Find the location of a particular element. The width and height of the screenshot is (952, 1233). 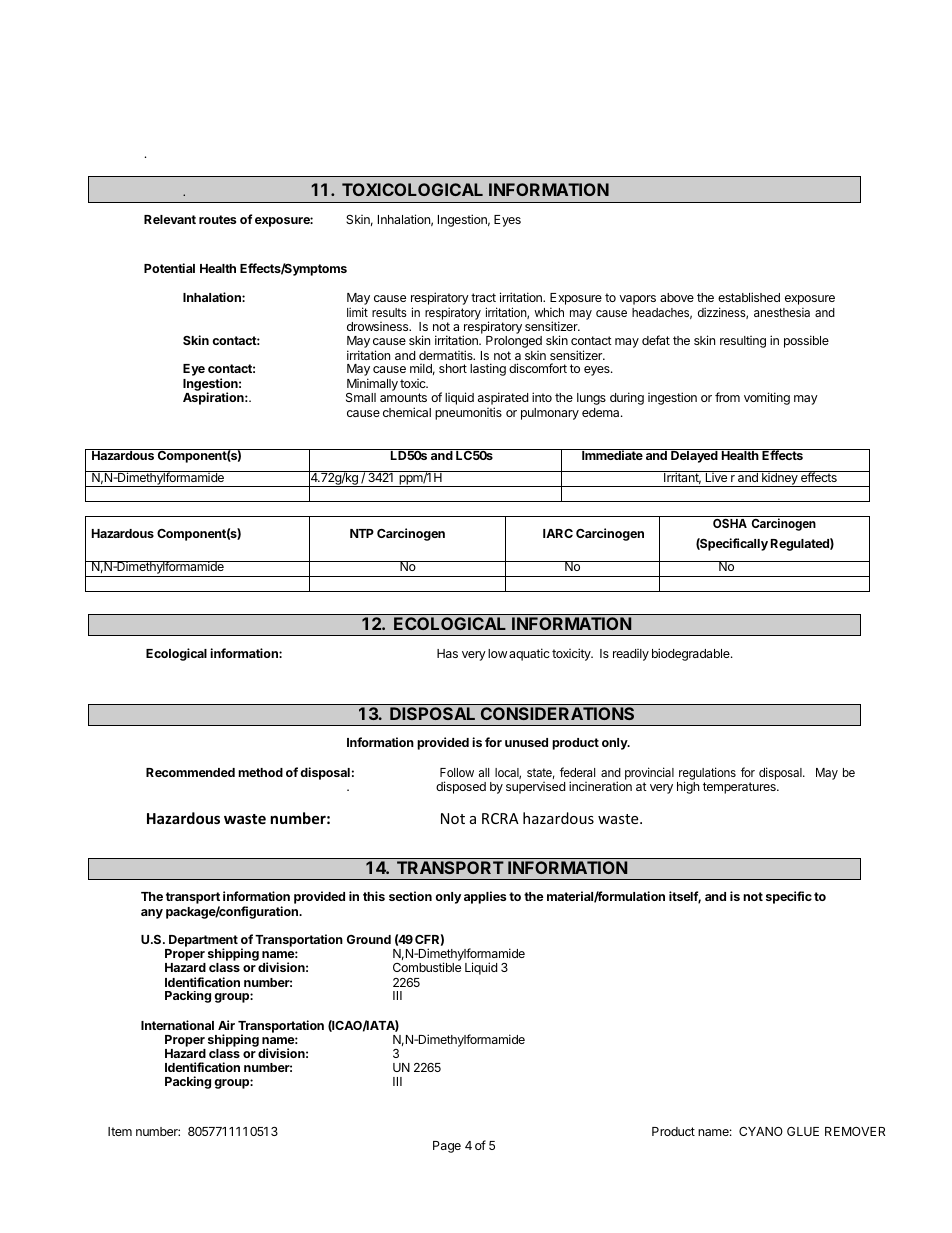

Page is located at coordinates (447, 1147).
